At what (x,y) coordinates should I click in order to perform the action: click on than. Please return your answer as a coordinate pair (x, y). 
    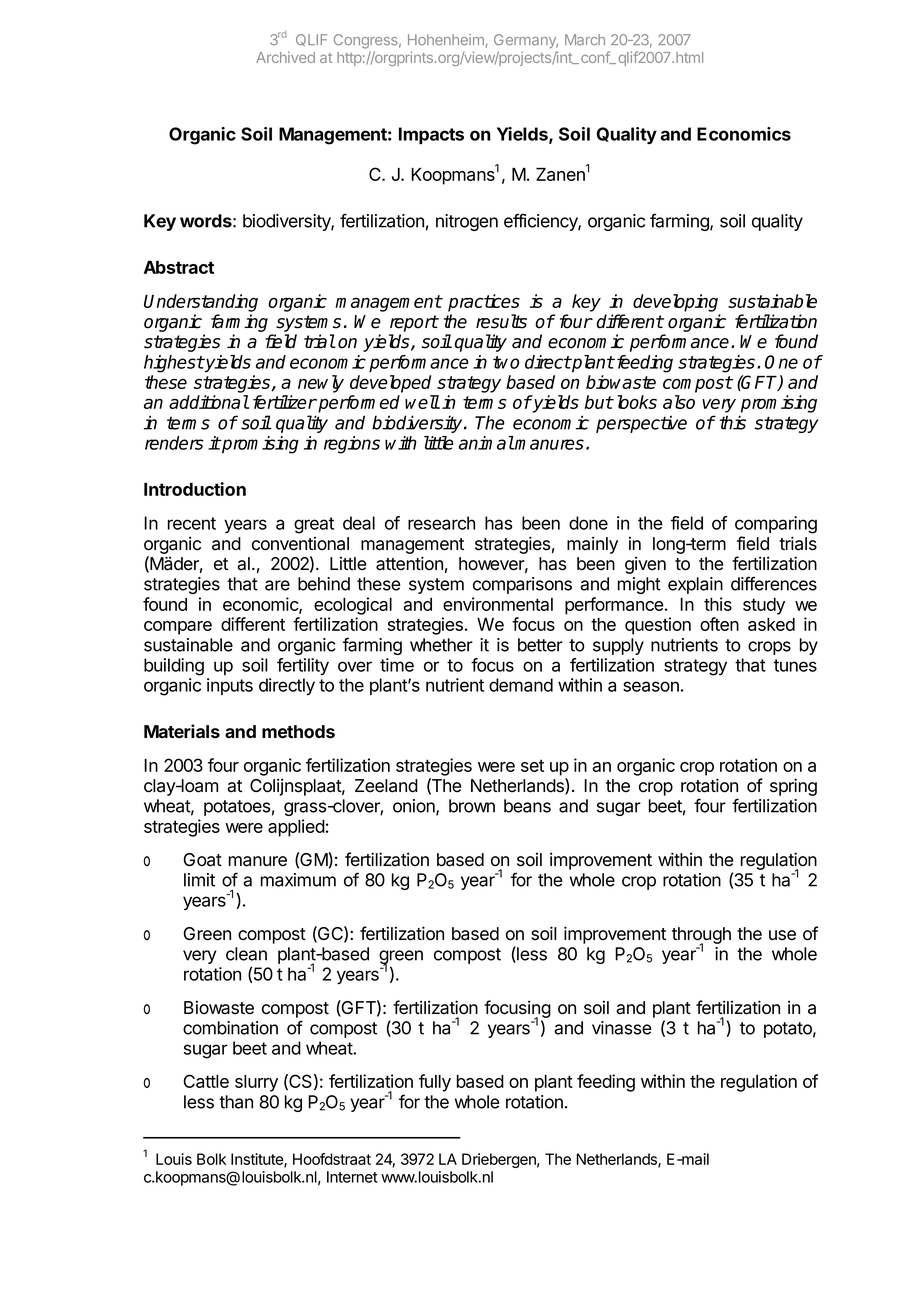
    Looking at the image, I should click on (236, 1102).
